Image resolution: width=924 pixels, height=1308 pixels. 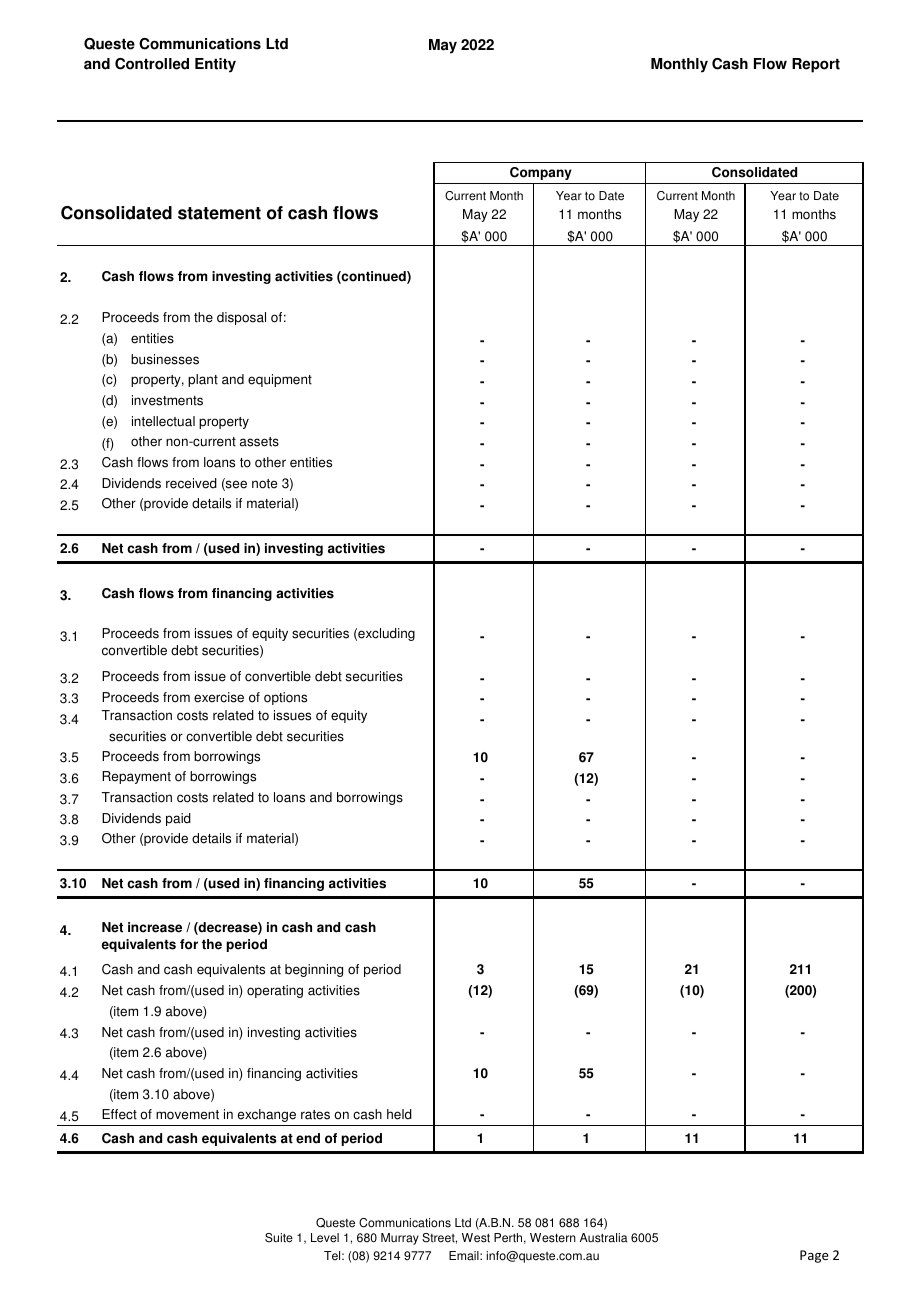 I want to click on note, so click(x=264, y=484).
